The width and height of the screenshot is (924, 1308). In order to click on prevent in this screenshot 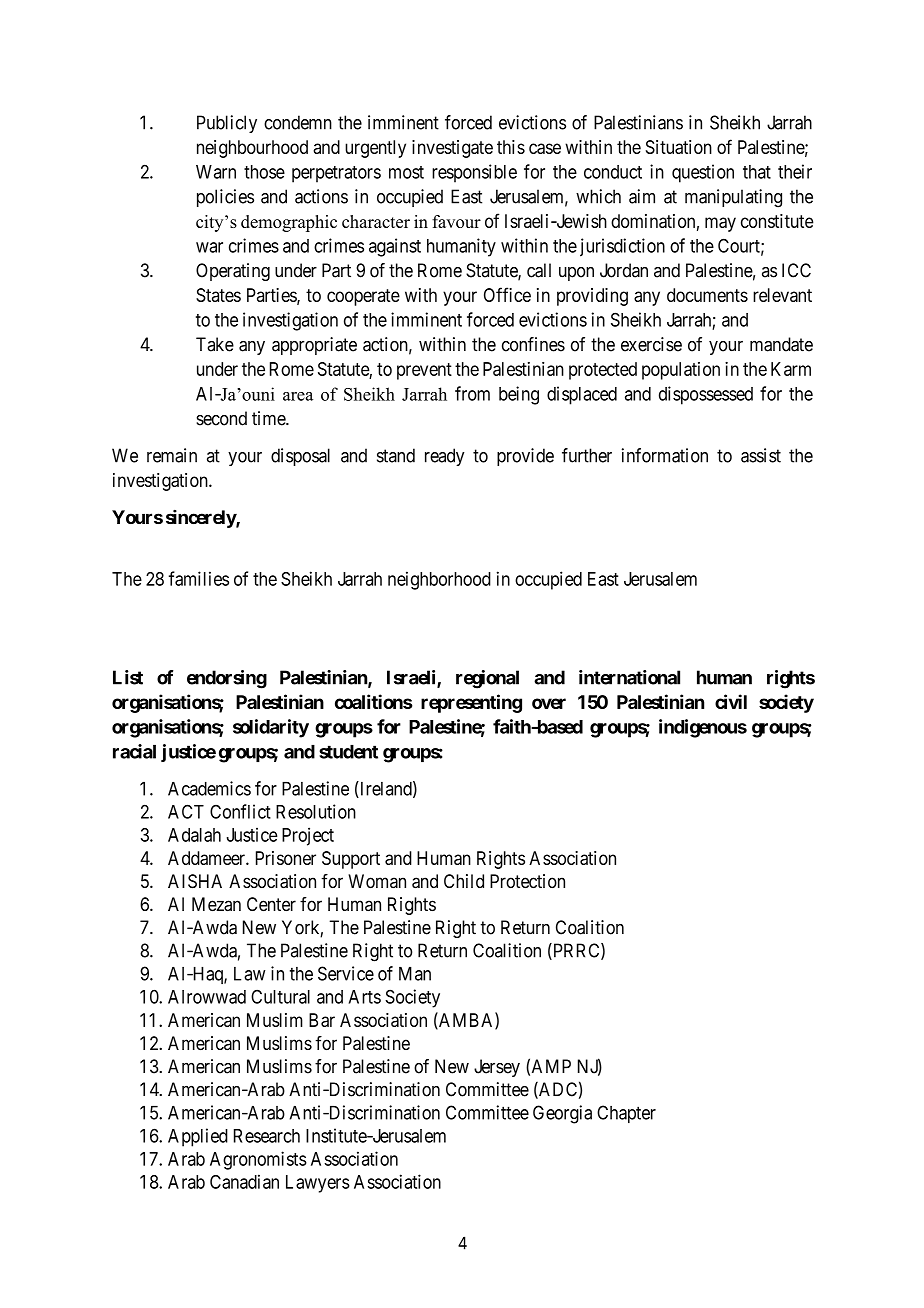, I will do `click(424, 371)`.
